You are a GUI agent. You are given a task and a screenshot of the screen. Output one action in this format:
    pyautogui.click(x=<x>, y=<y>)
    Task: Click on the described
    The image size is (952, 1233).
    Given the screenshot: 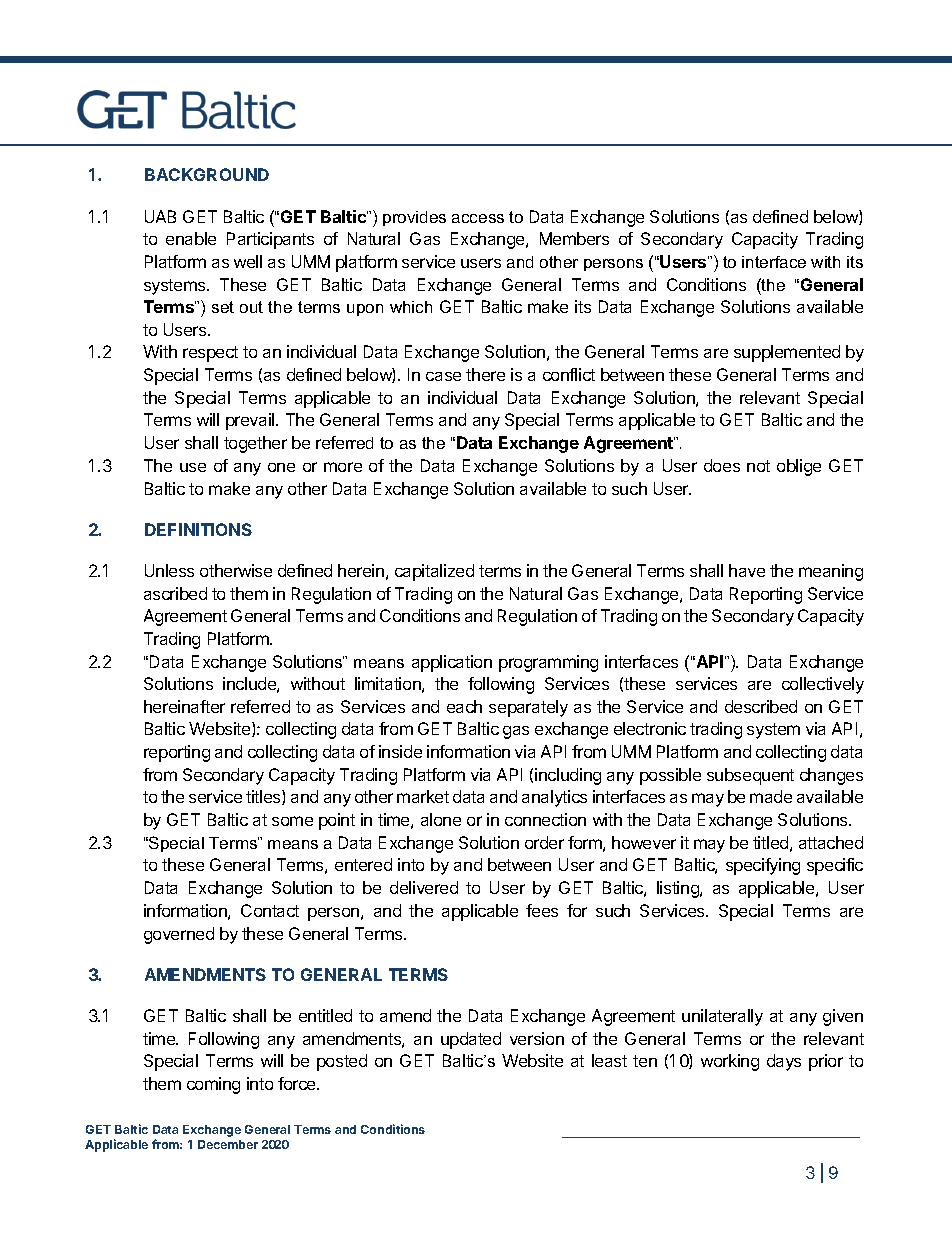 What is the action you would take?
    pyautogui.click(x=761, y=706)
